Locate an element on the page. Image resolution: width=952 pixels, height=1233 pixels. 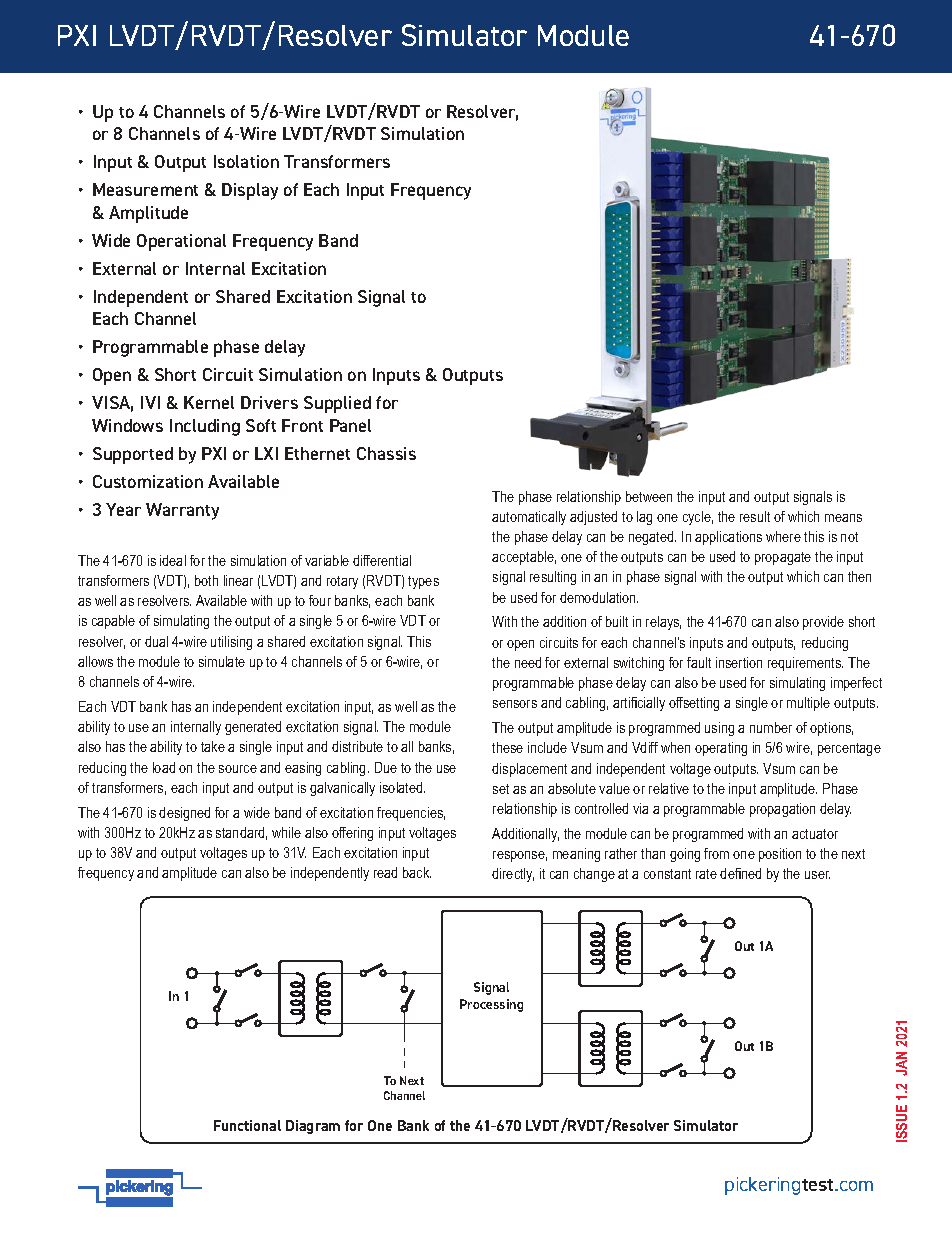
Display is located at coordinates (250, 191).
